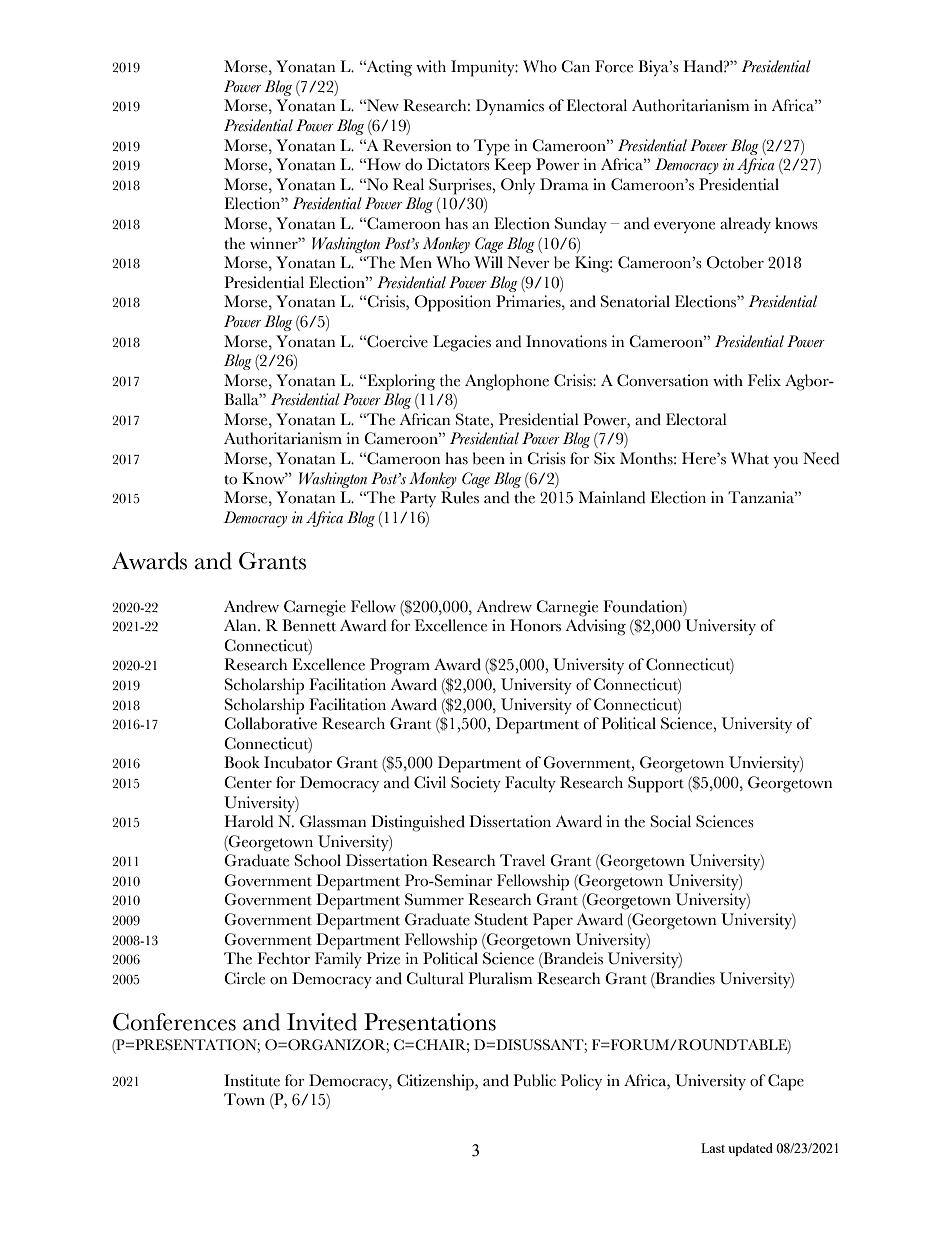 The image size is (952, 1233). Describe the element at coordinates (488, 262) in the image. I see `Will` at that location.
